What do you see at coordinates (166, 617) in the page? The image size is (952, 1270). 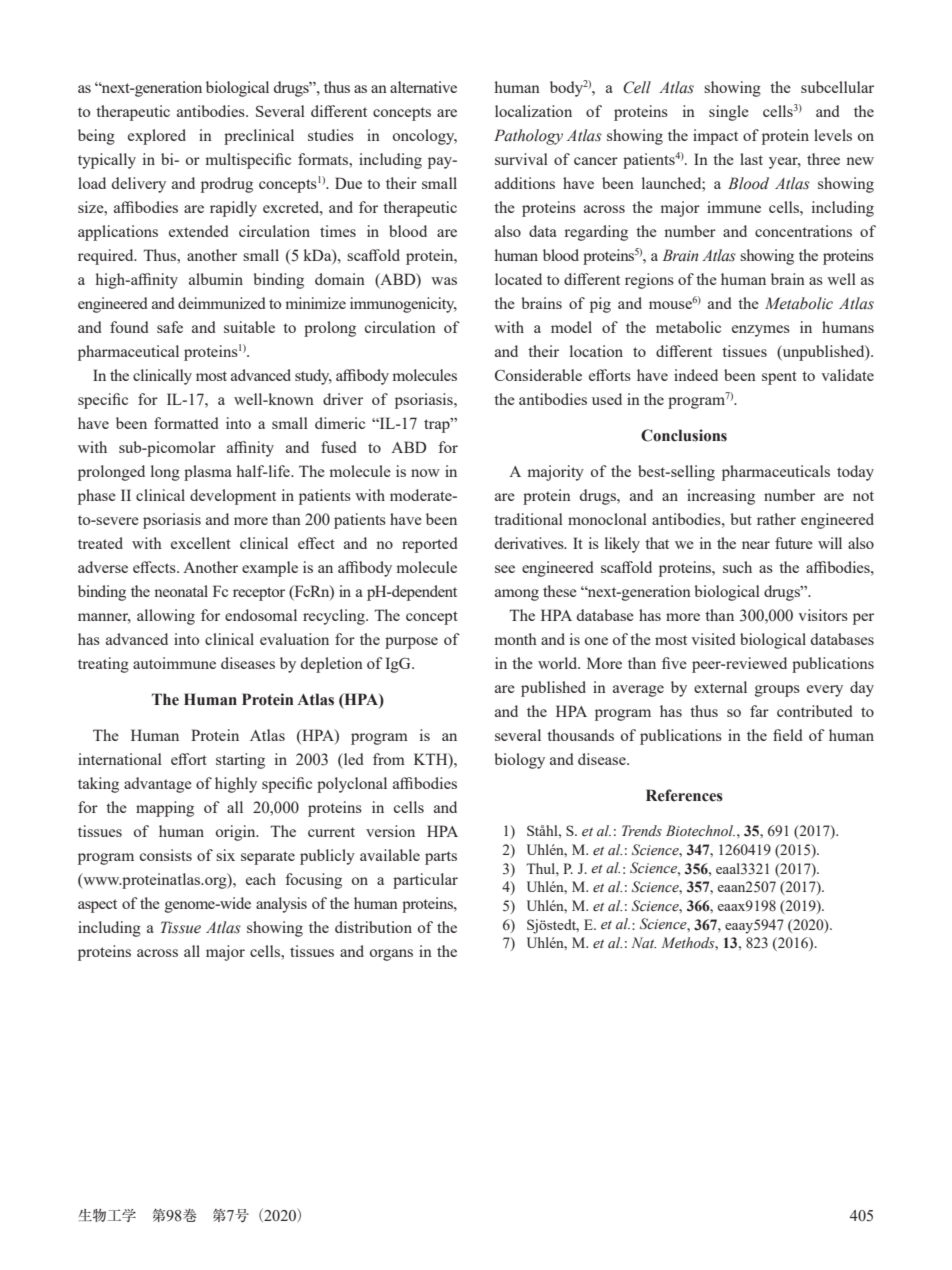 I see `allowing` at bounding box center [166, 617].
